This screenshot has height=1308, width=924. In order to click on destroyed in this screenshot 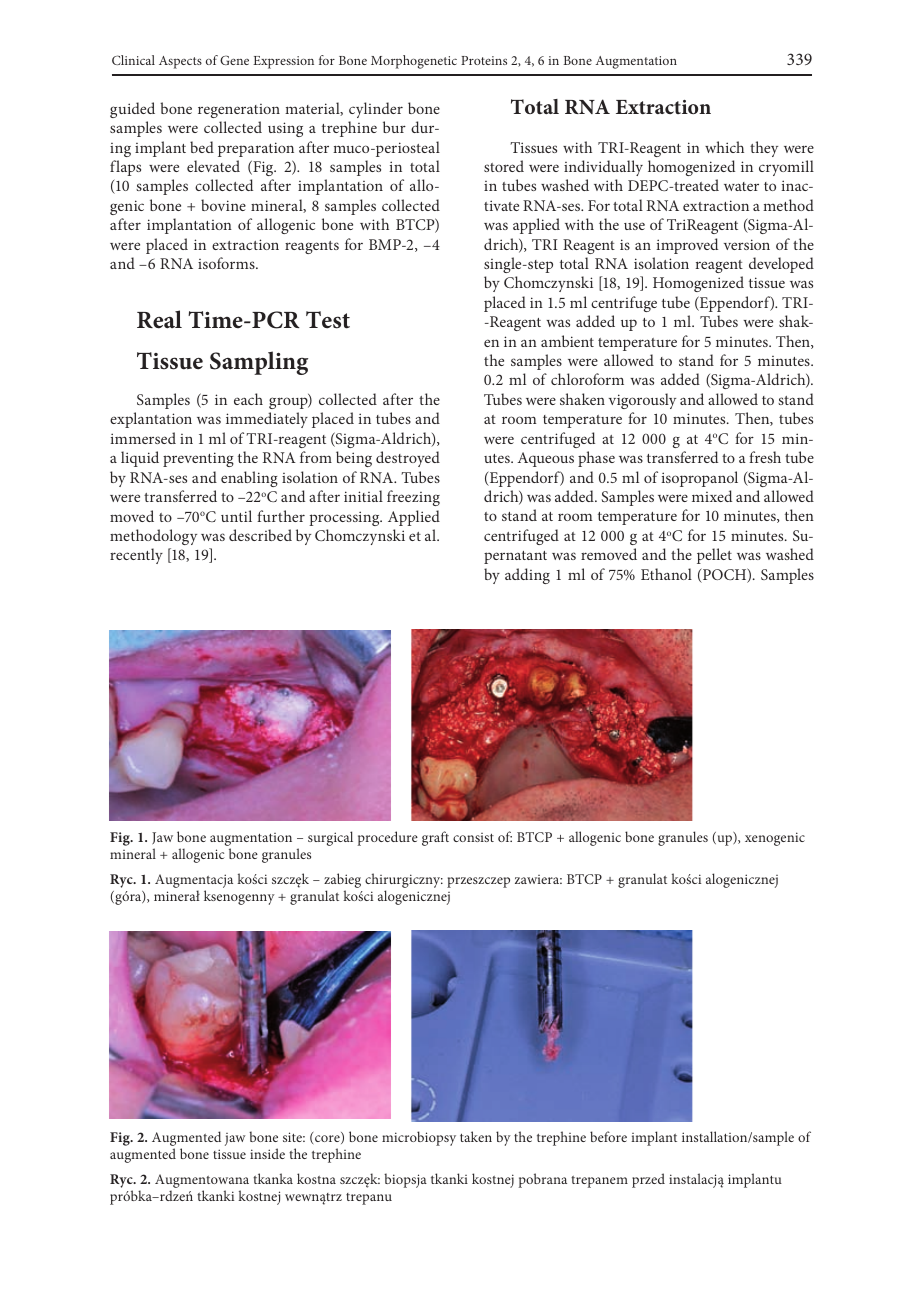, I will do `click(408, 459)`.
